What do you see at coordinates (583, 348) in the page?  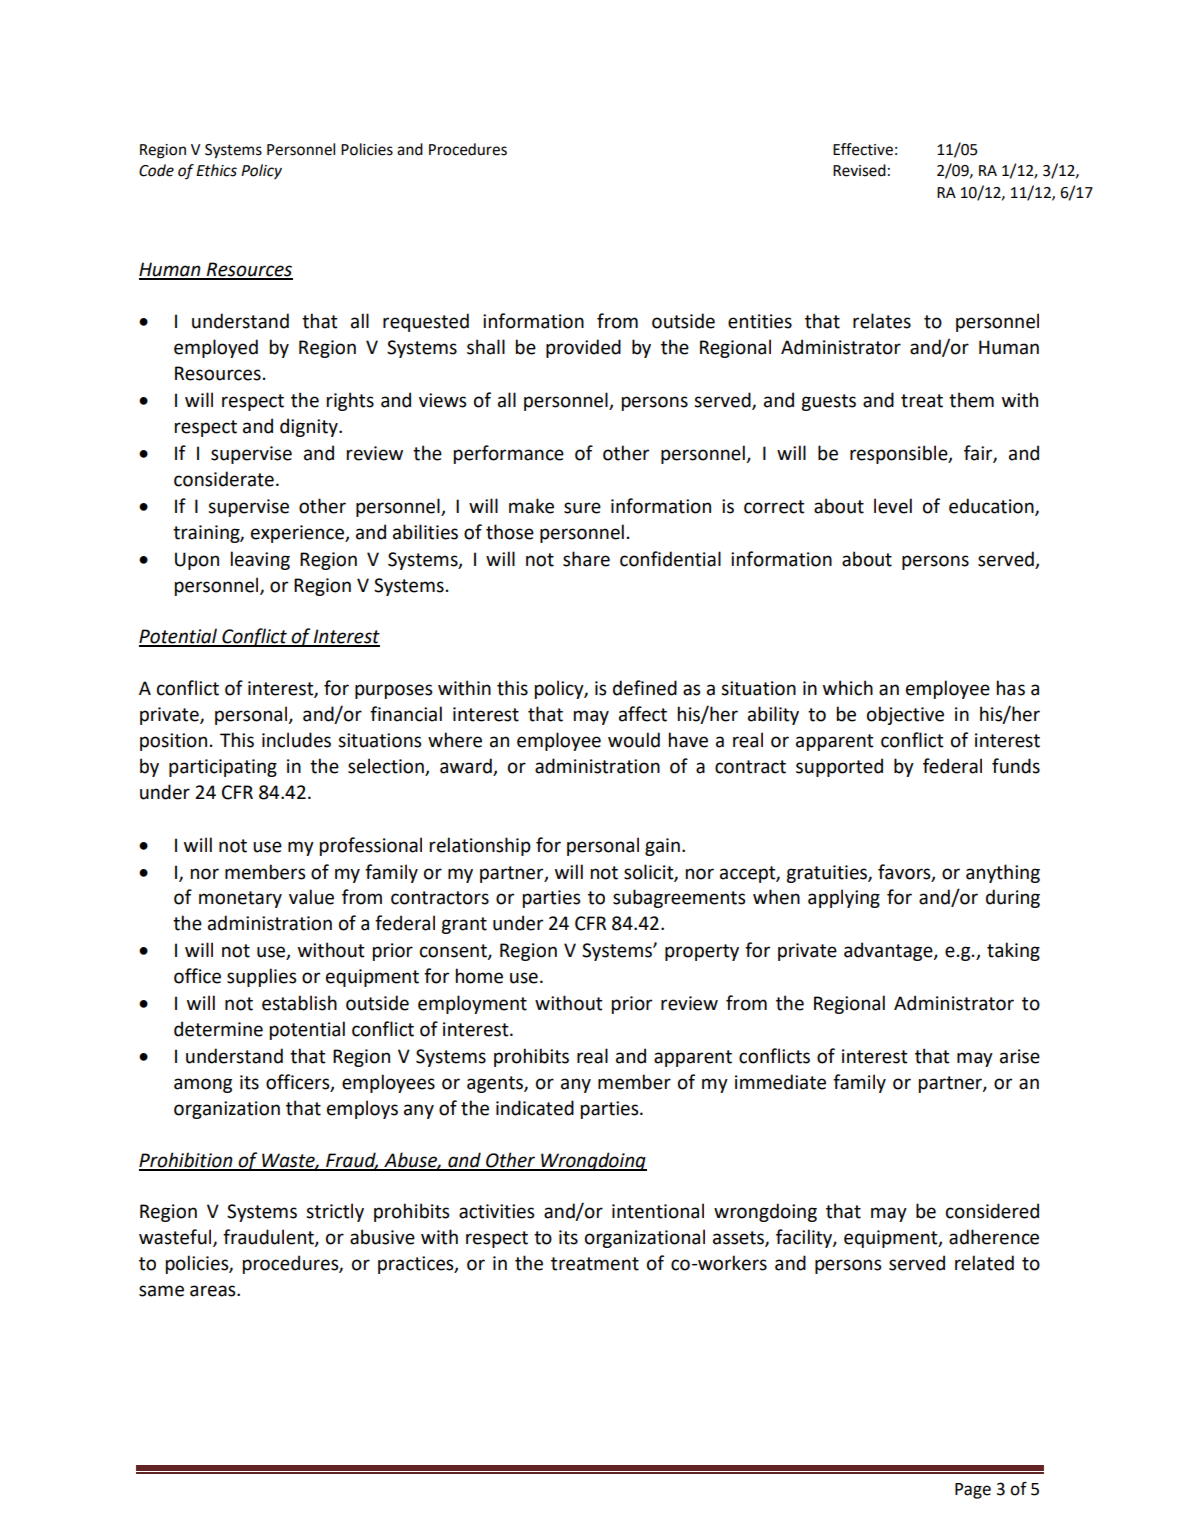 I see `provided` at bounding box center [583, 348].
